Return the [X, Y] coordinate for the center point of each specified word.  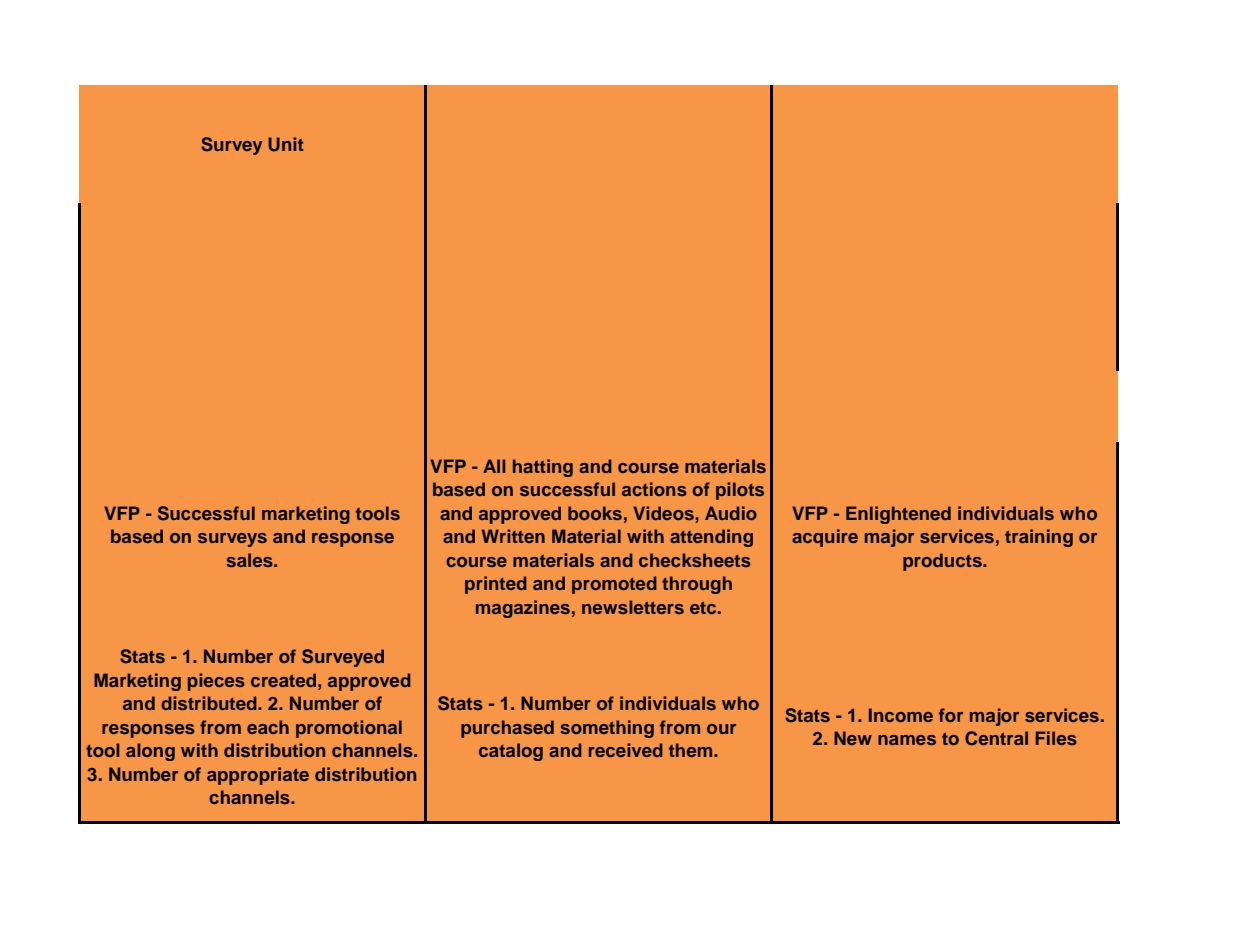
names [907, 740]
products [943, 562]
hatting [543, 468]
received [626, 750]
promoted [614, 585]
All [494, 466]
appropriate [258, 776]
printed [496, 585]
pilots [740, 491]
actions [654, 489]
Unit [286, 144]
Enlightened [898, 515]
